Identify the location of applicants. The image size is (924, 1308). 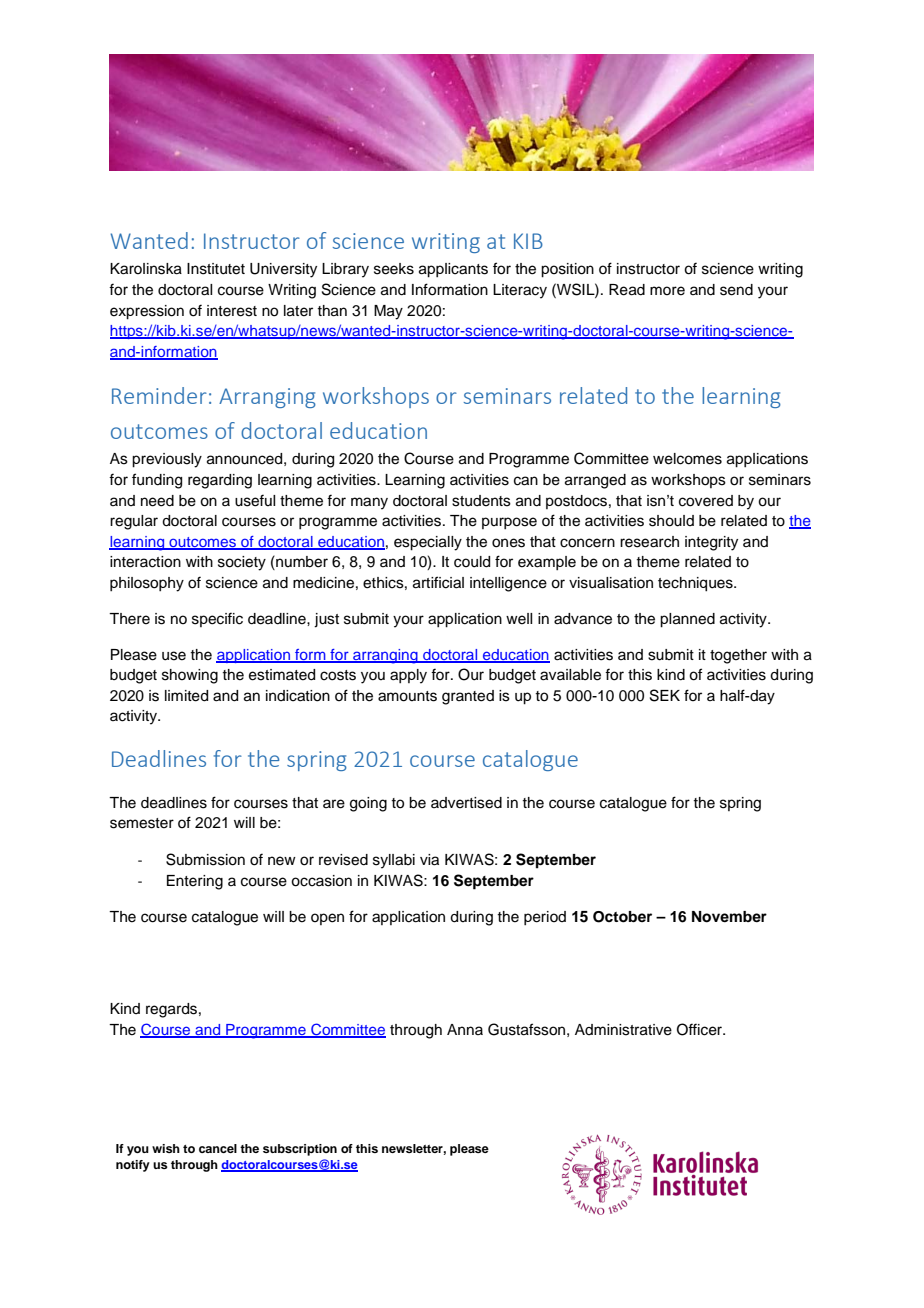
(453, 270).
